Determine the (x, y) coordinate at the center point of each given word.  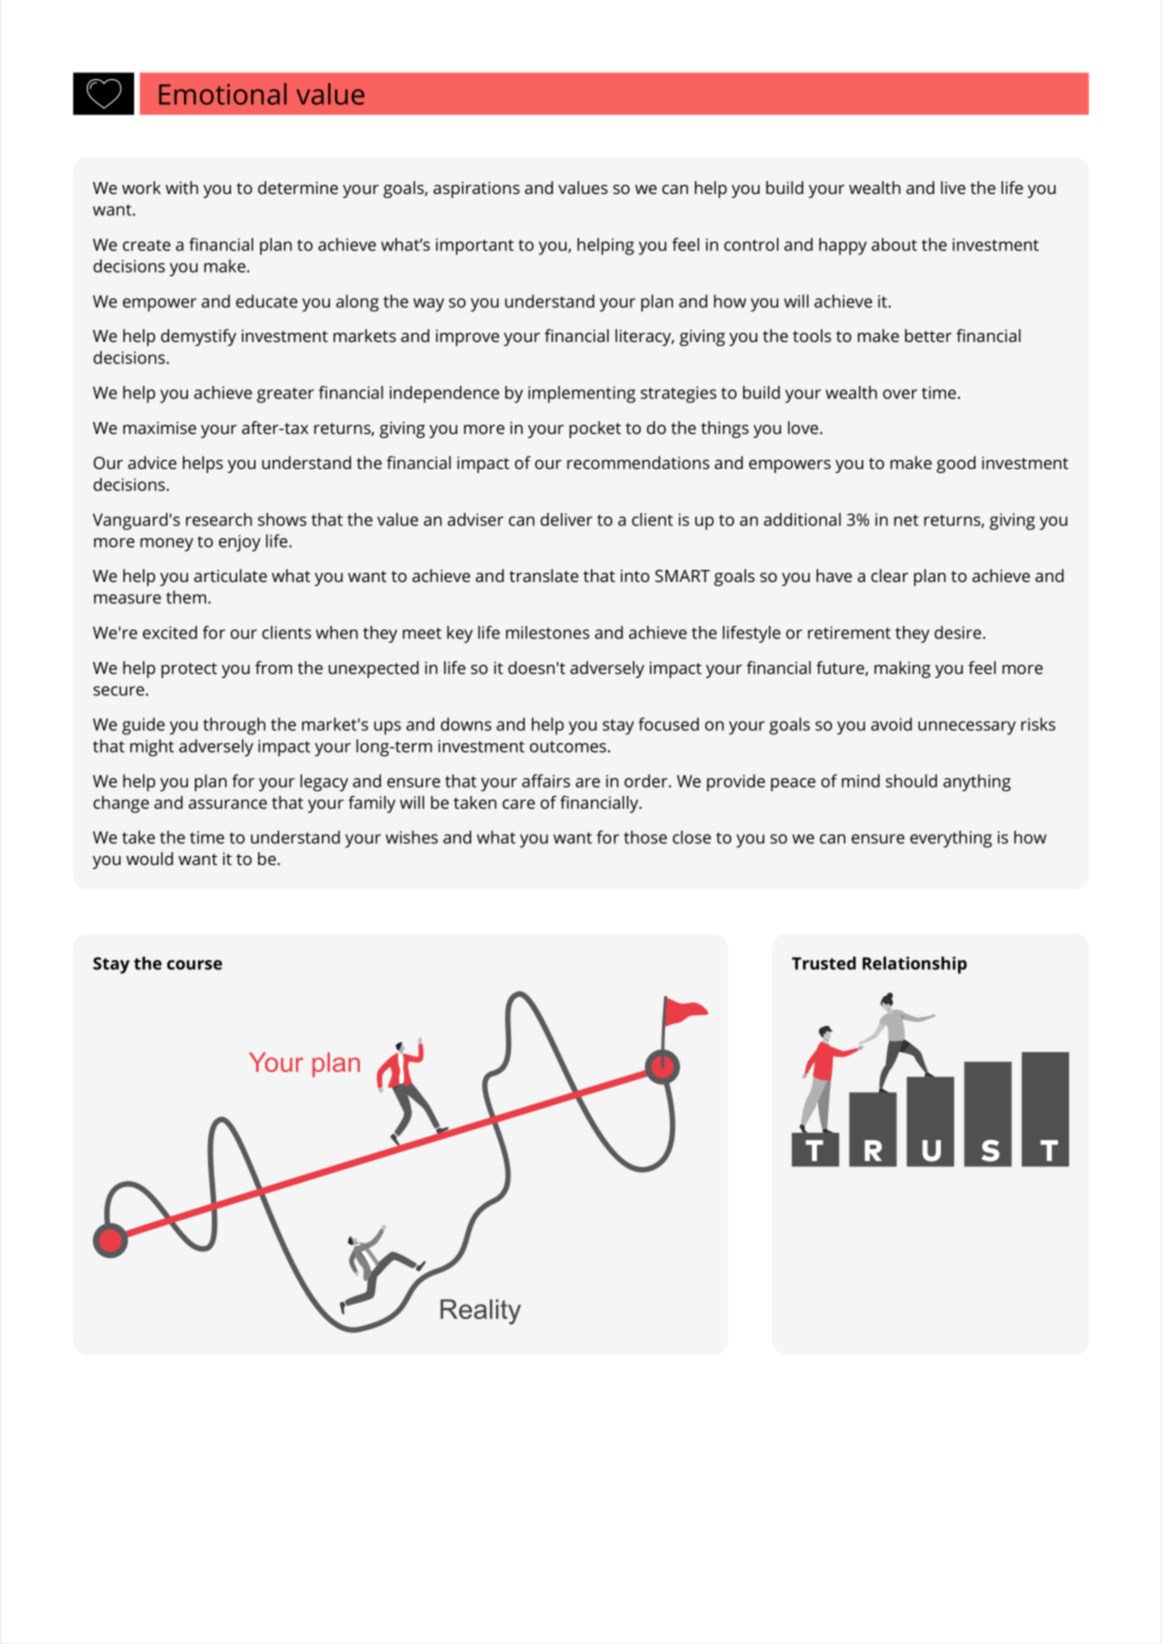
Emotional (223, 94)
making (902, 669)
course (194, 965)
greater (285, 395)
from (273, 667)
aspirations (476, 189)
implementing (581, 394)
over (900, 394)
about (894, 244)
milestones (548, 632)
